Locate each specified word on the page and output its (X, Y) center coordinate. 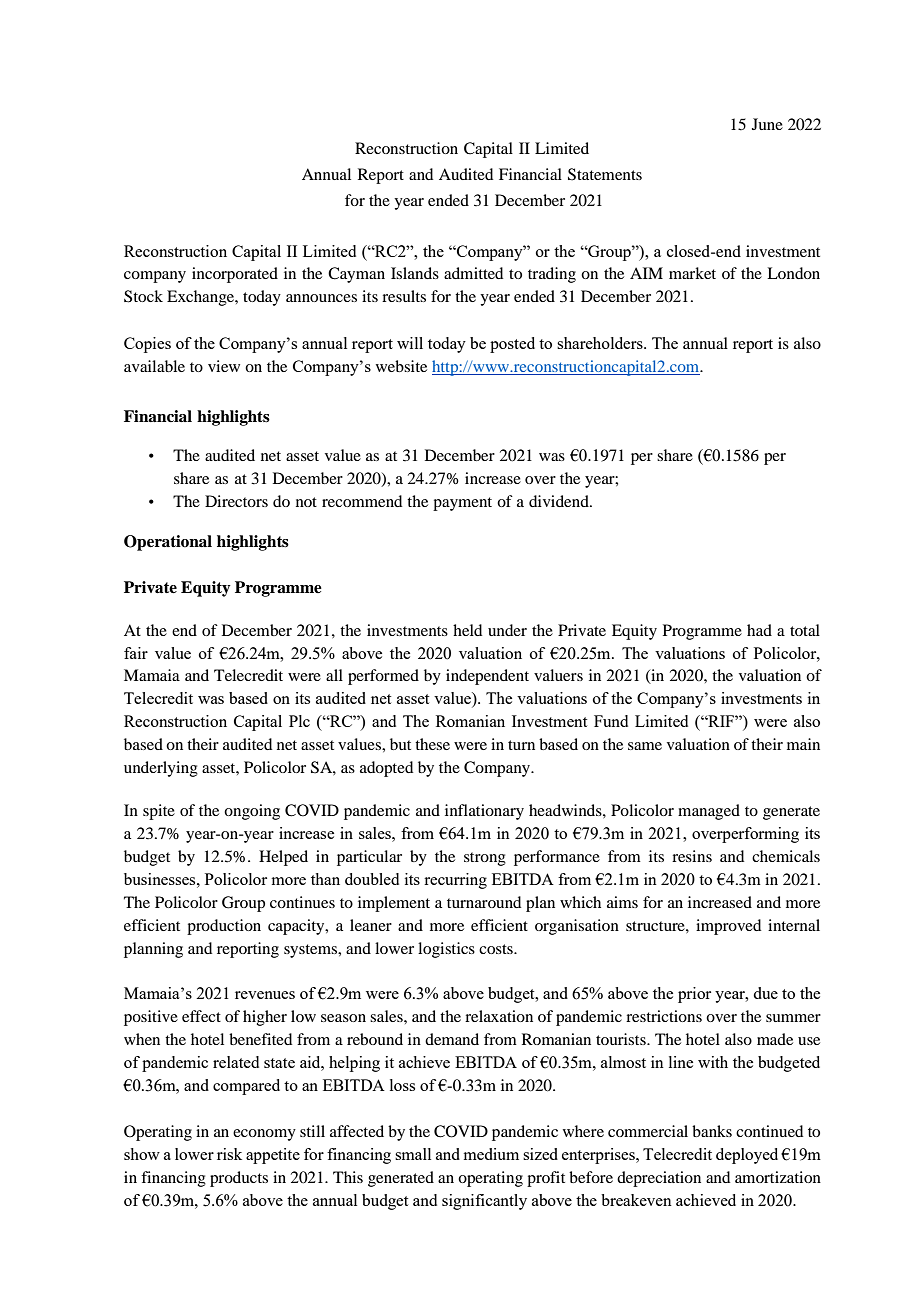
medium (491, 1154)
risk (229, 1154)
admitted (473, 273)
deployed (747, 1156)
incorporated (235, 275)
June (767, 124)
